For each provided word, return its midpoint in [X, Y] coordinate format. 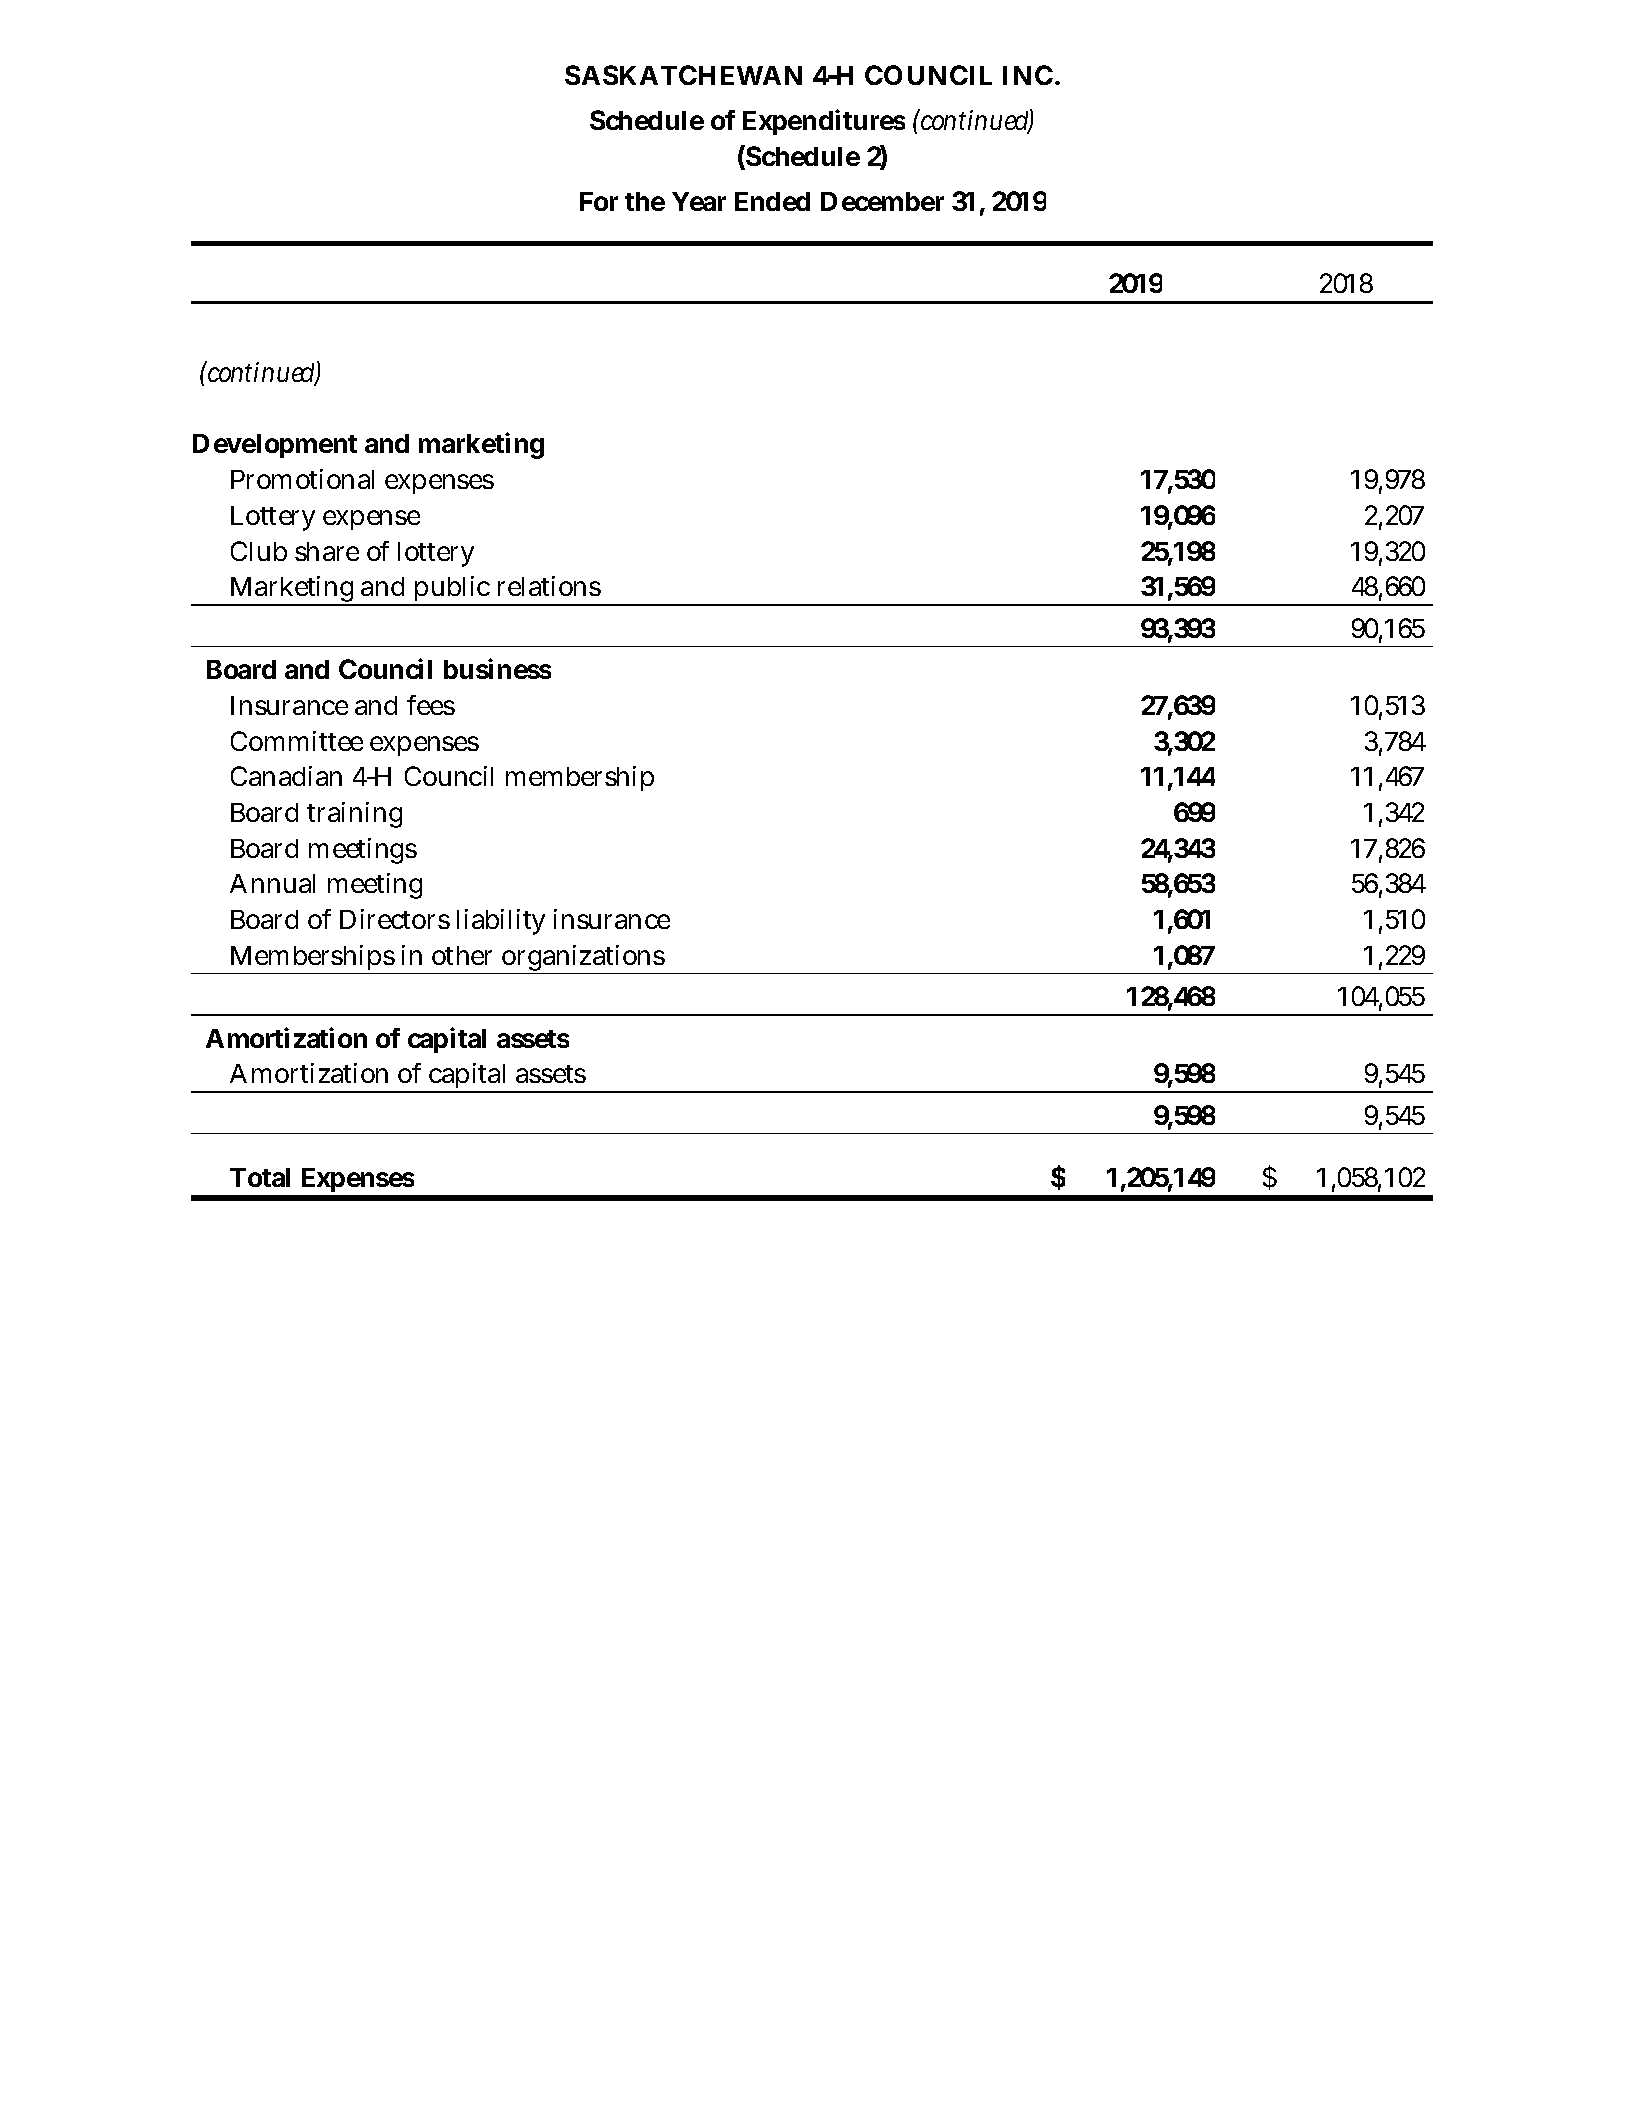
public [451, 590]
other [462, 955]
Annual [272, 883]
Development [275, 446]
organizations [582, 959]
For [599, 201]
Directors [395, 919]
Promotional [302, 479]
